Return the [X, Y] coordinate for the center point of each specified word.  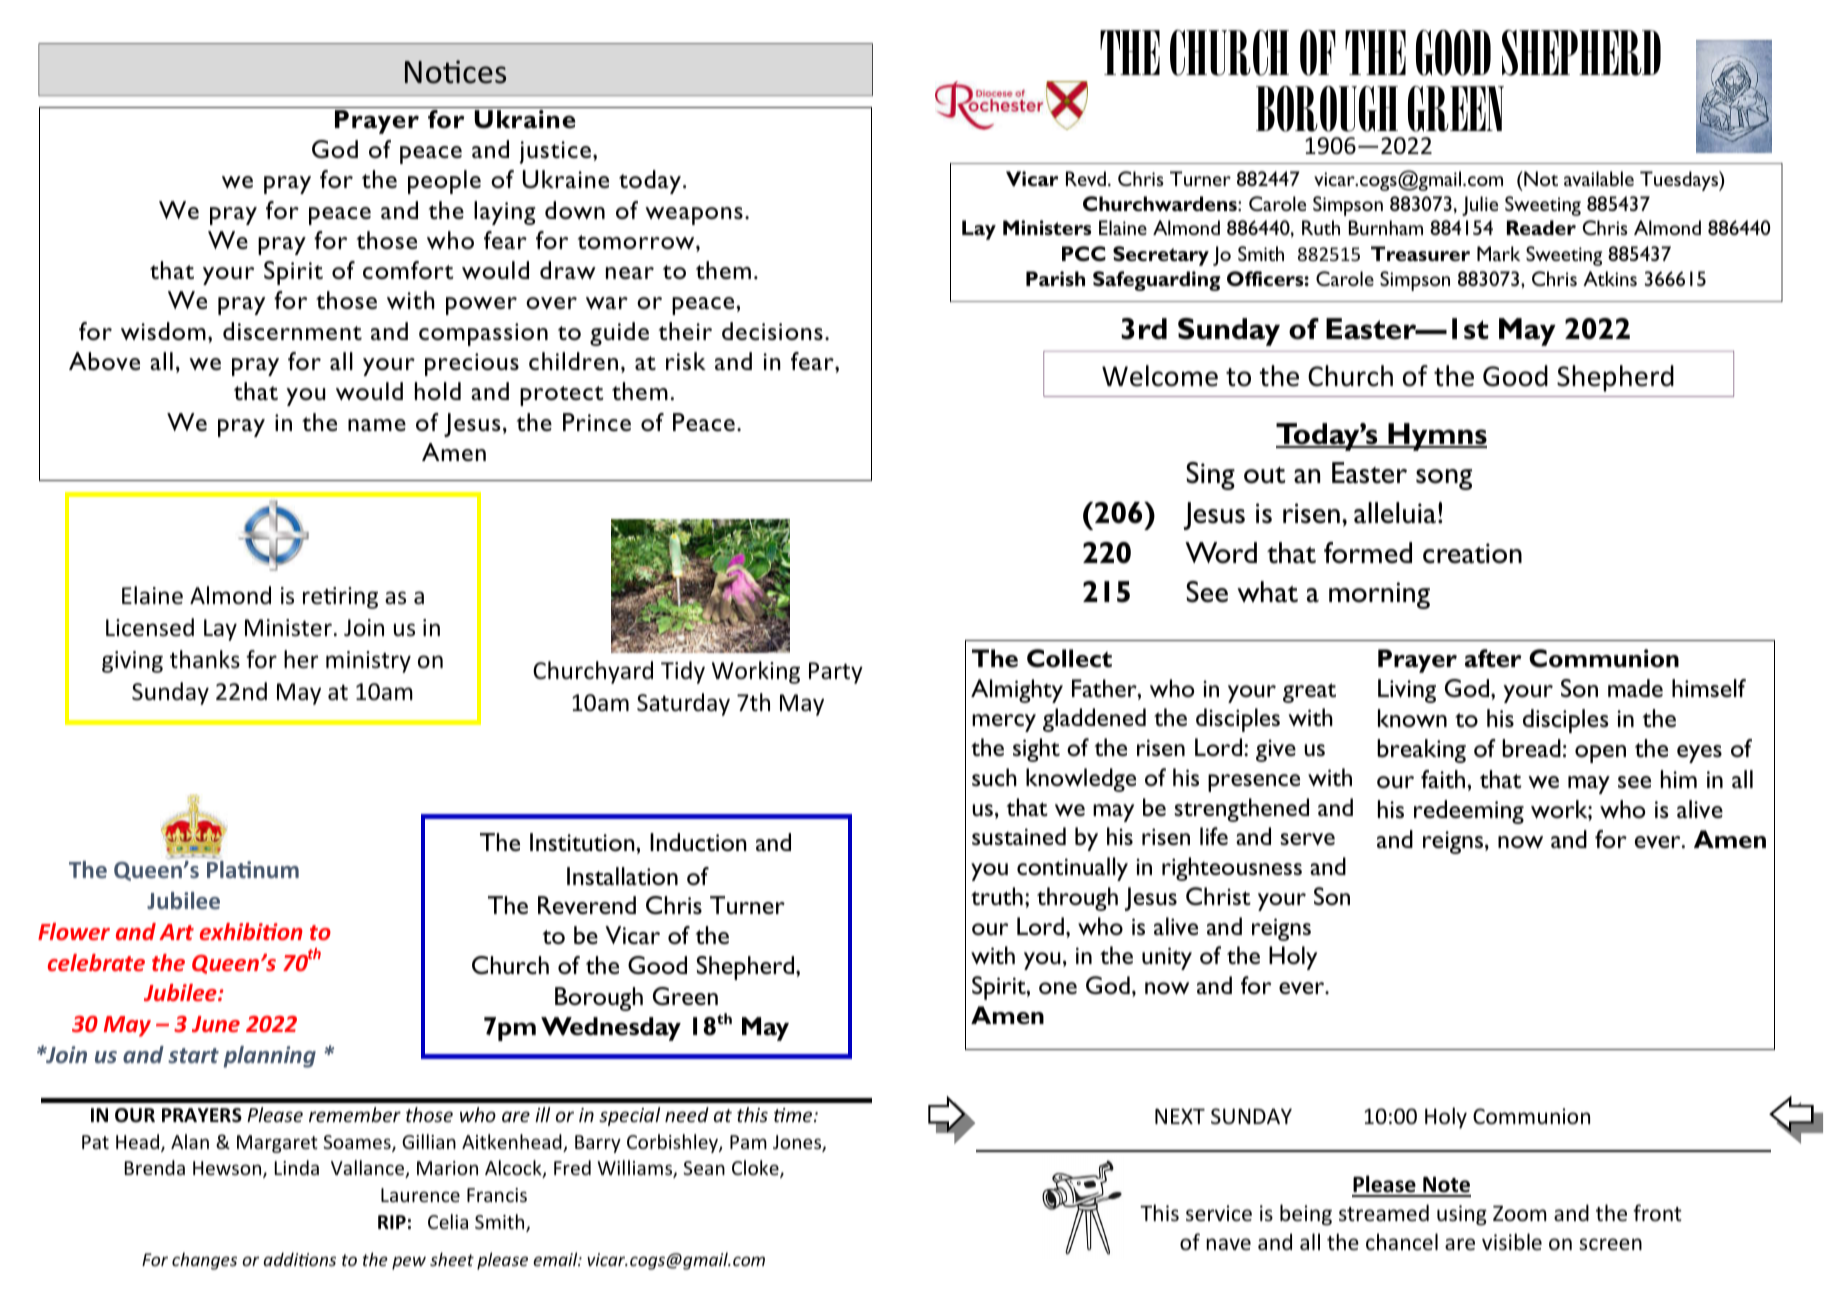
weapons [694, 216]
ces [484, 75]
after [1493, 658]
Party [836, 673]
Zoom [1519, 1214]
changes [204, 1261]
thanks [205, 659]
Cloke [756, 1169]
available [1599, 178]
